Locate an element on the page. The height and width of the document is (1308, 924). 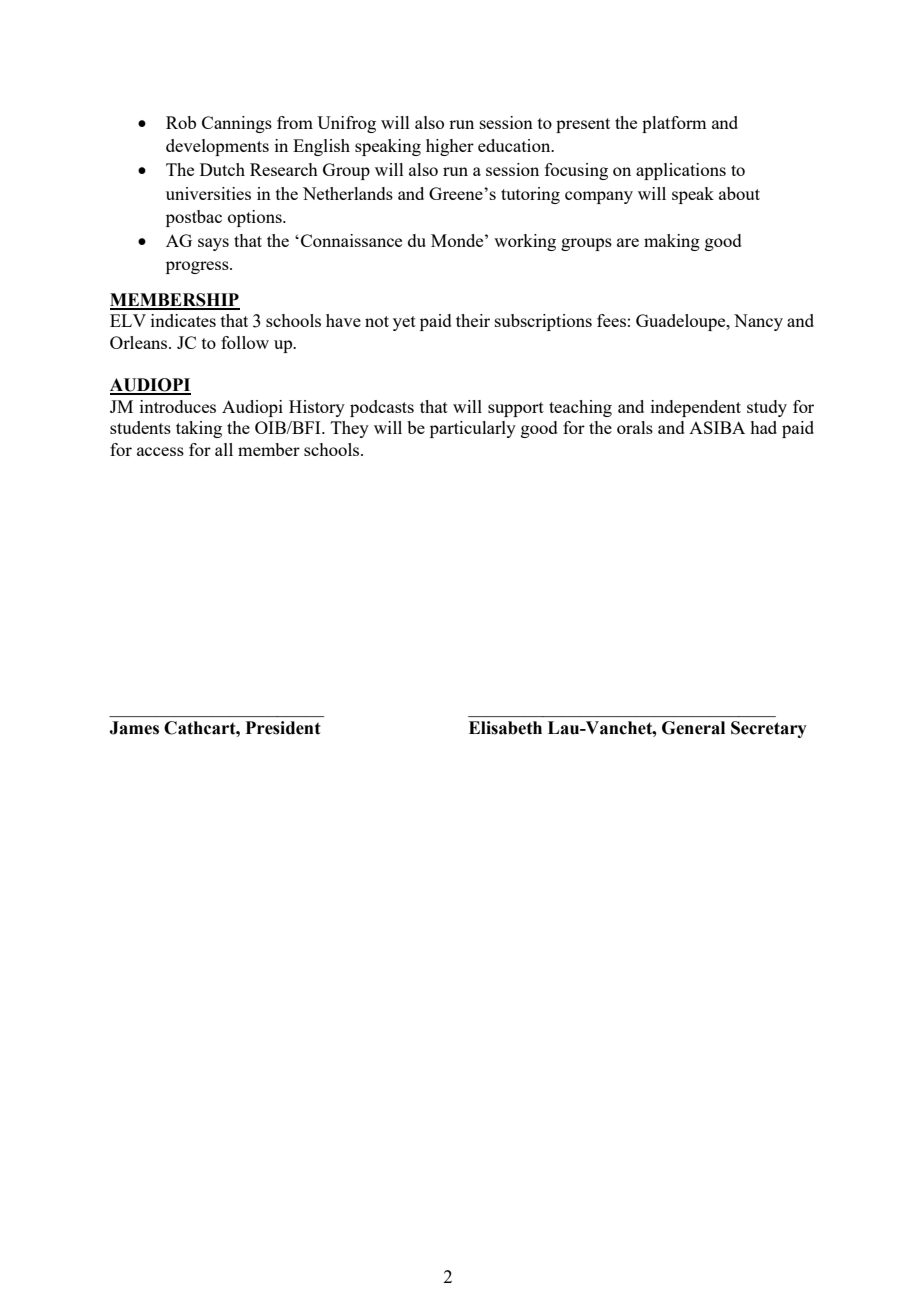
President is located at coordinates (283, 728).
